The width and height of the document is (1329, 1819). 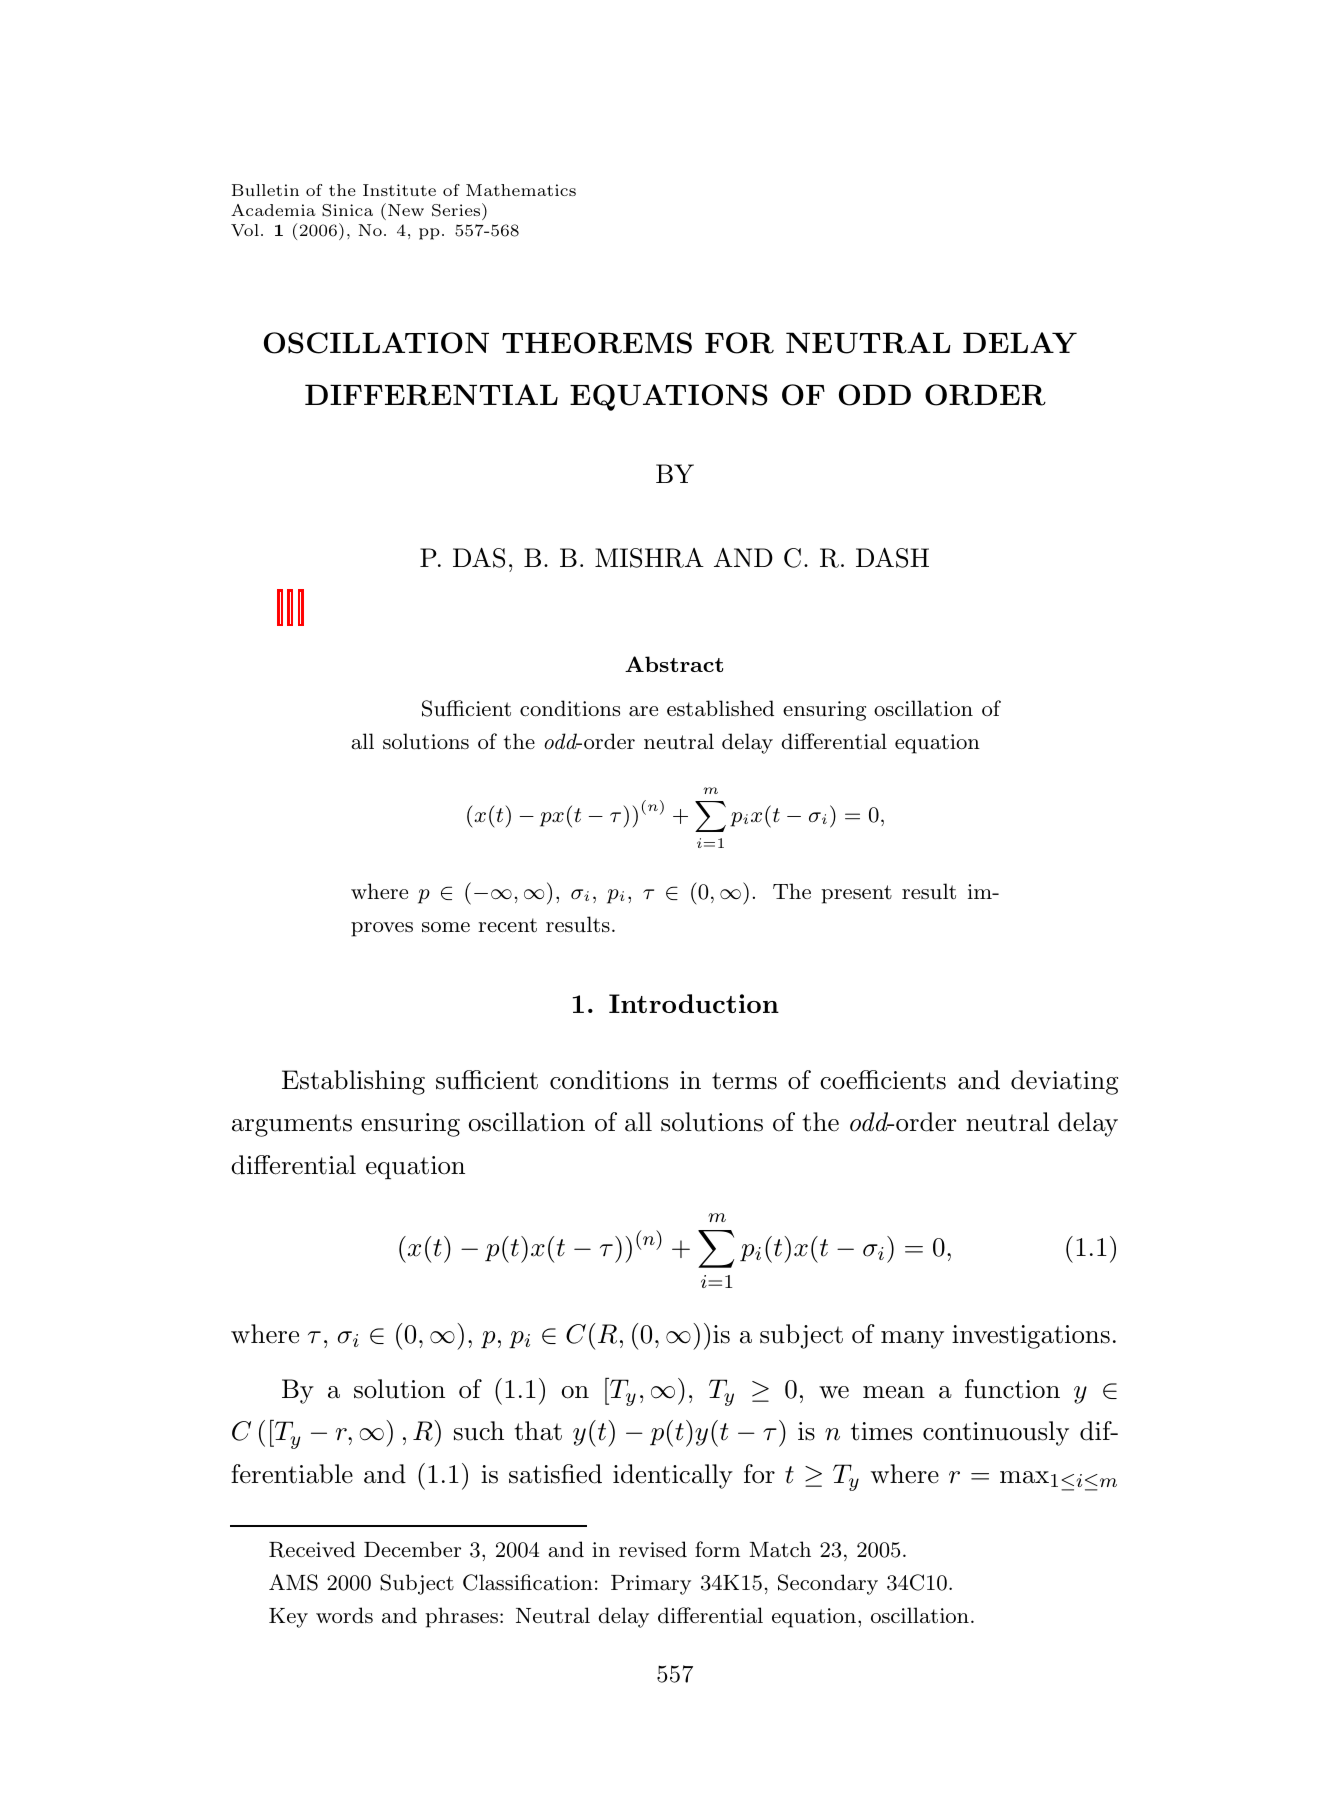 I want to click on THEOREMS, so click(x=597, y=343).
